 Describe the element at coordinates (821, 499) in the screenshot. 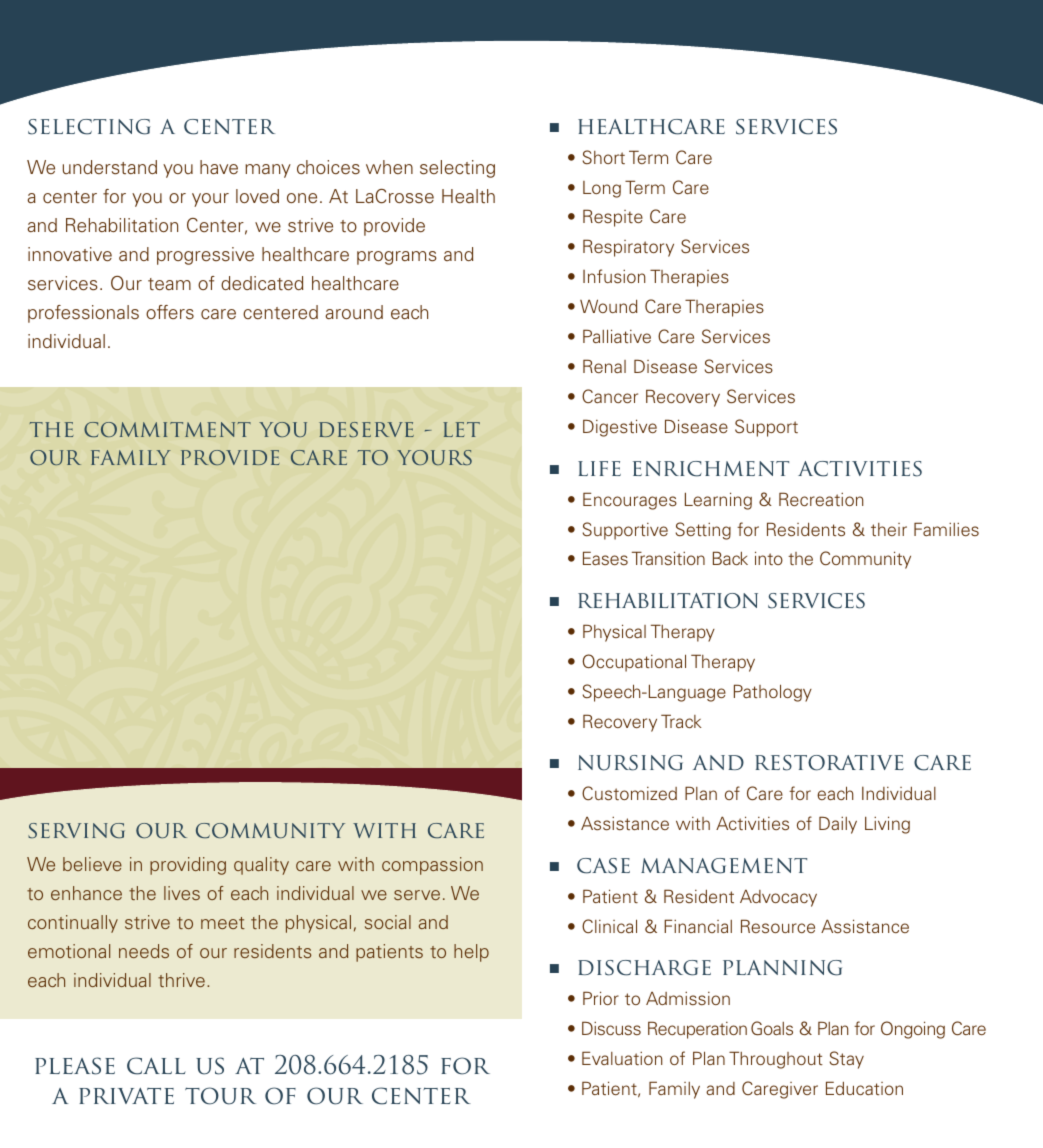

I see `Recreation` at that location.
